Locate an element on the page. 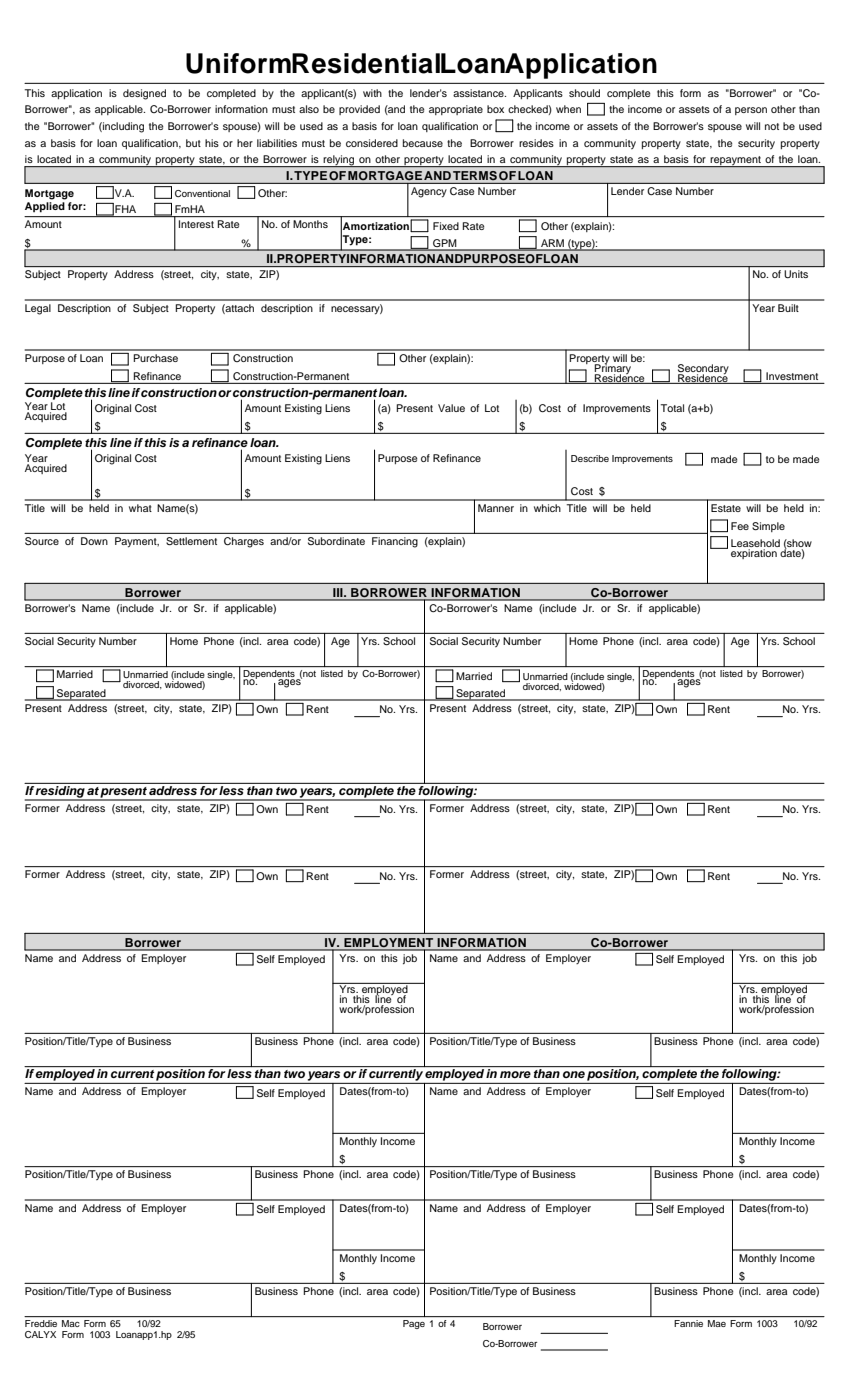 This page has height=1400, width=849. Leasehold is located at coordinates (755, 543).
